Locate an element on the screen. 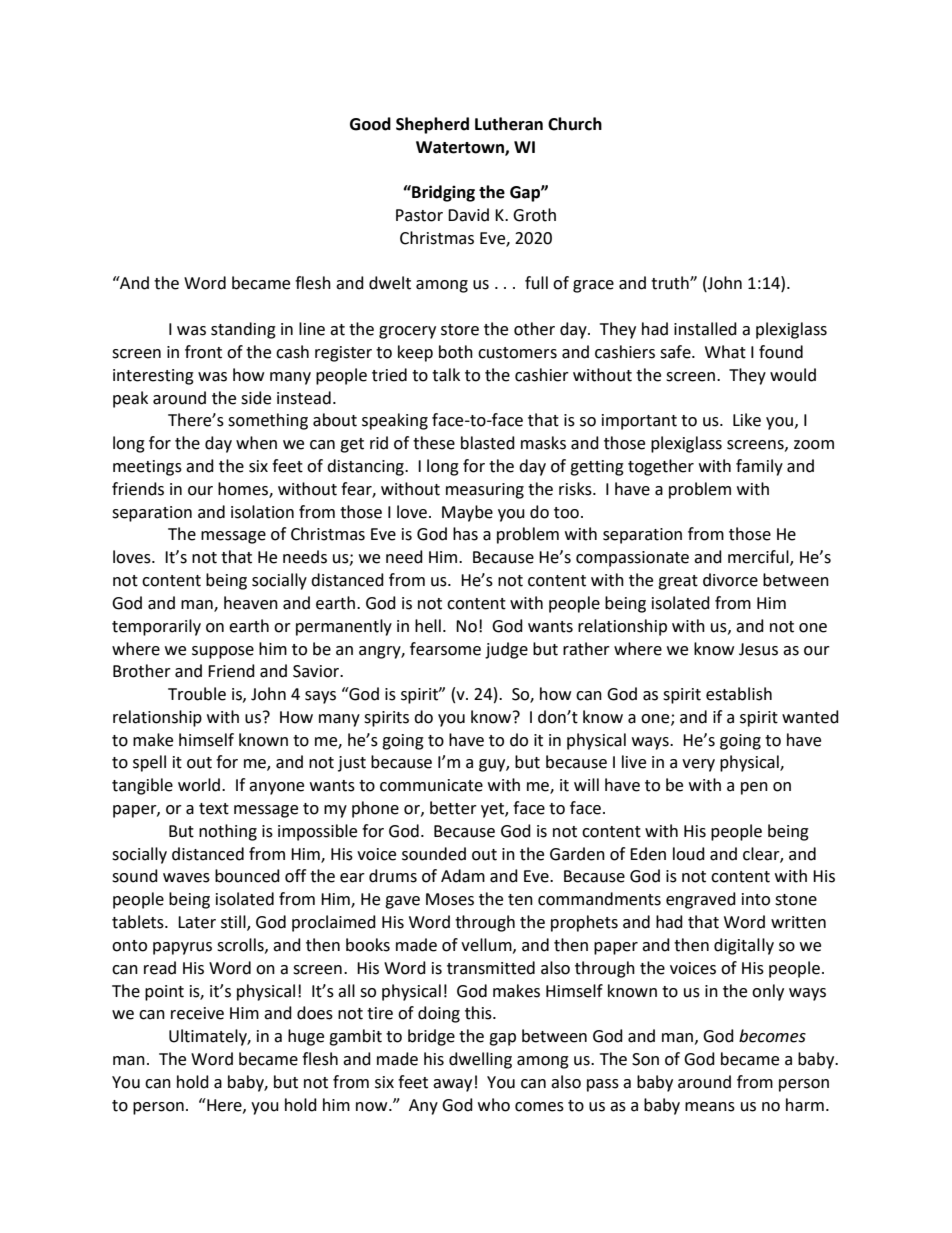  Good is located at coordinates (370, 124).
